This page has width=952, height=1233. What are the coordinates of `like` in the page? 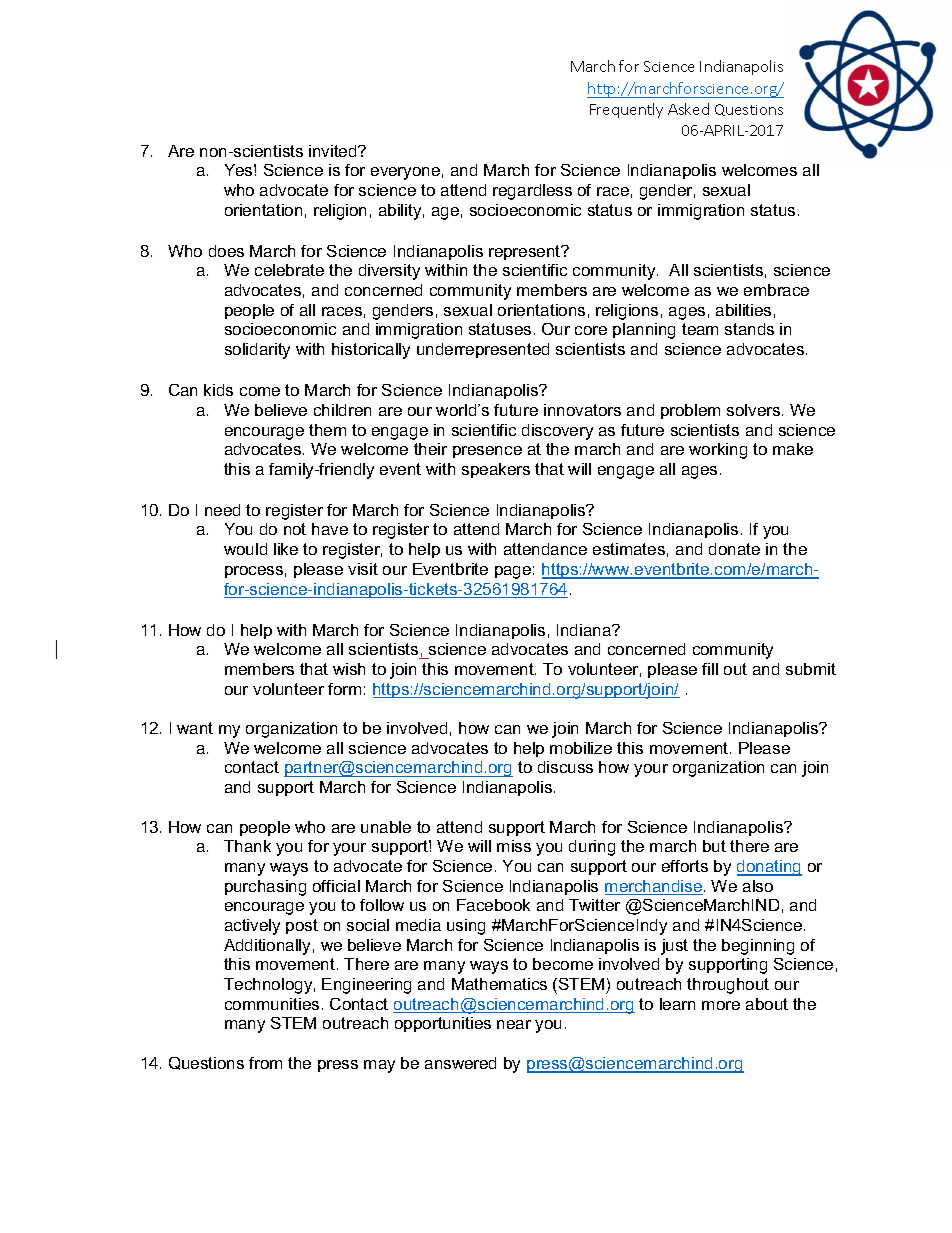 It's located at (286, 549).
